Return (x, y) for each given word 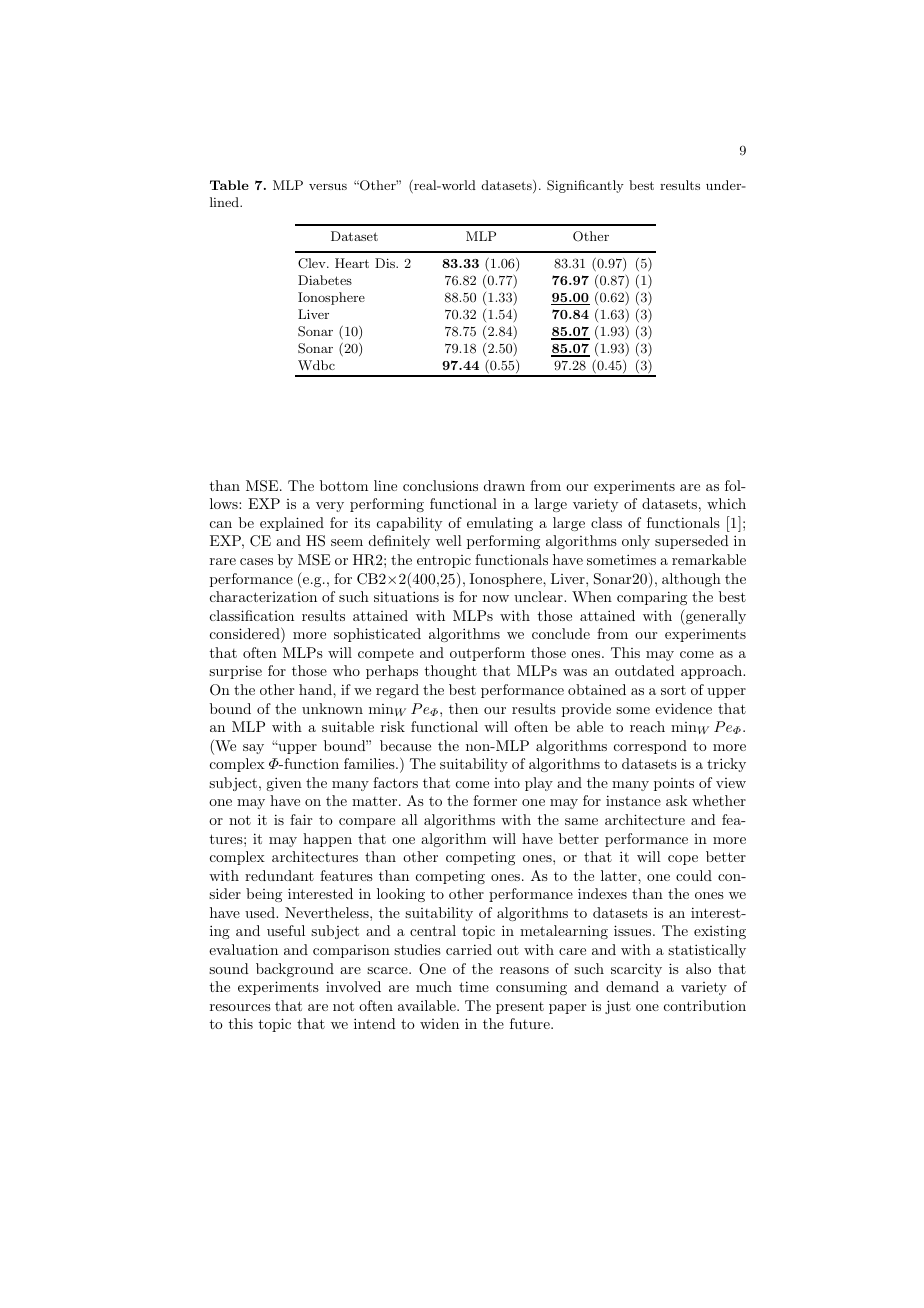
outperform (487, 654)
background (295, 970)
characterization (263, 596)
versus (328, 186)
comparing (652, 598)
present (520, 1008)
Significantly (585, 186)
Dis (386, 263)
